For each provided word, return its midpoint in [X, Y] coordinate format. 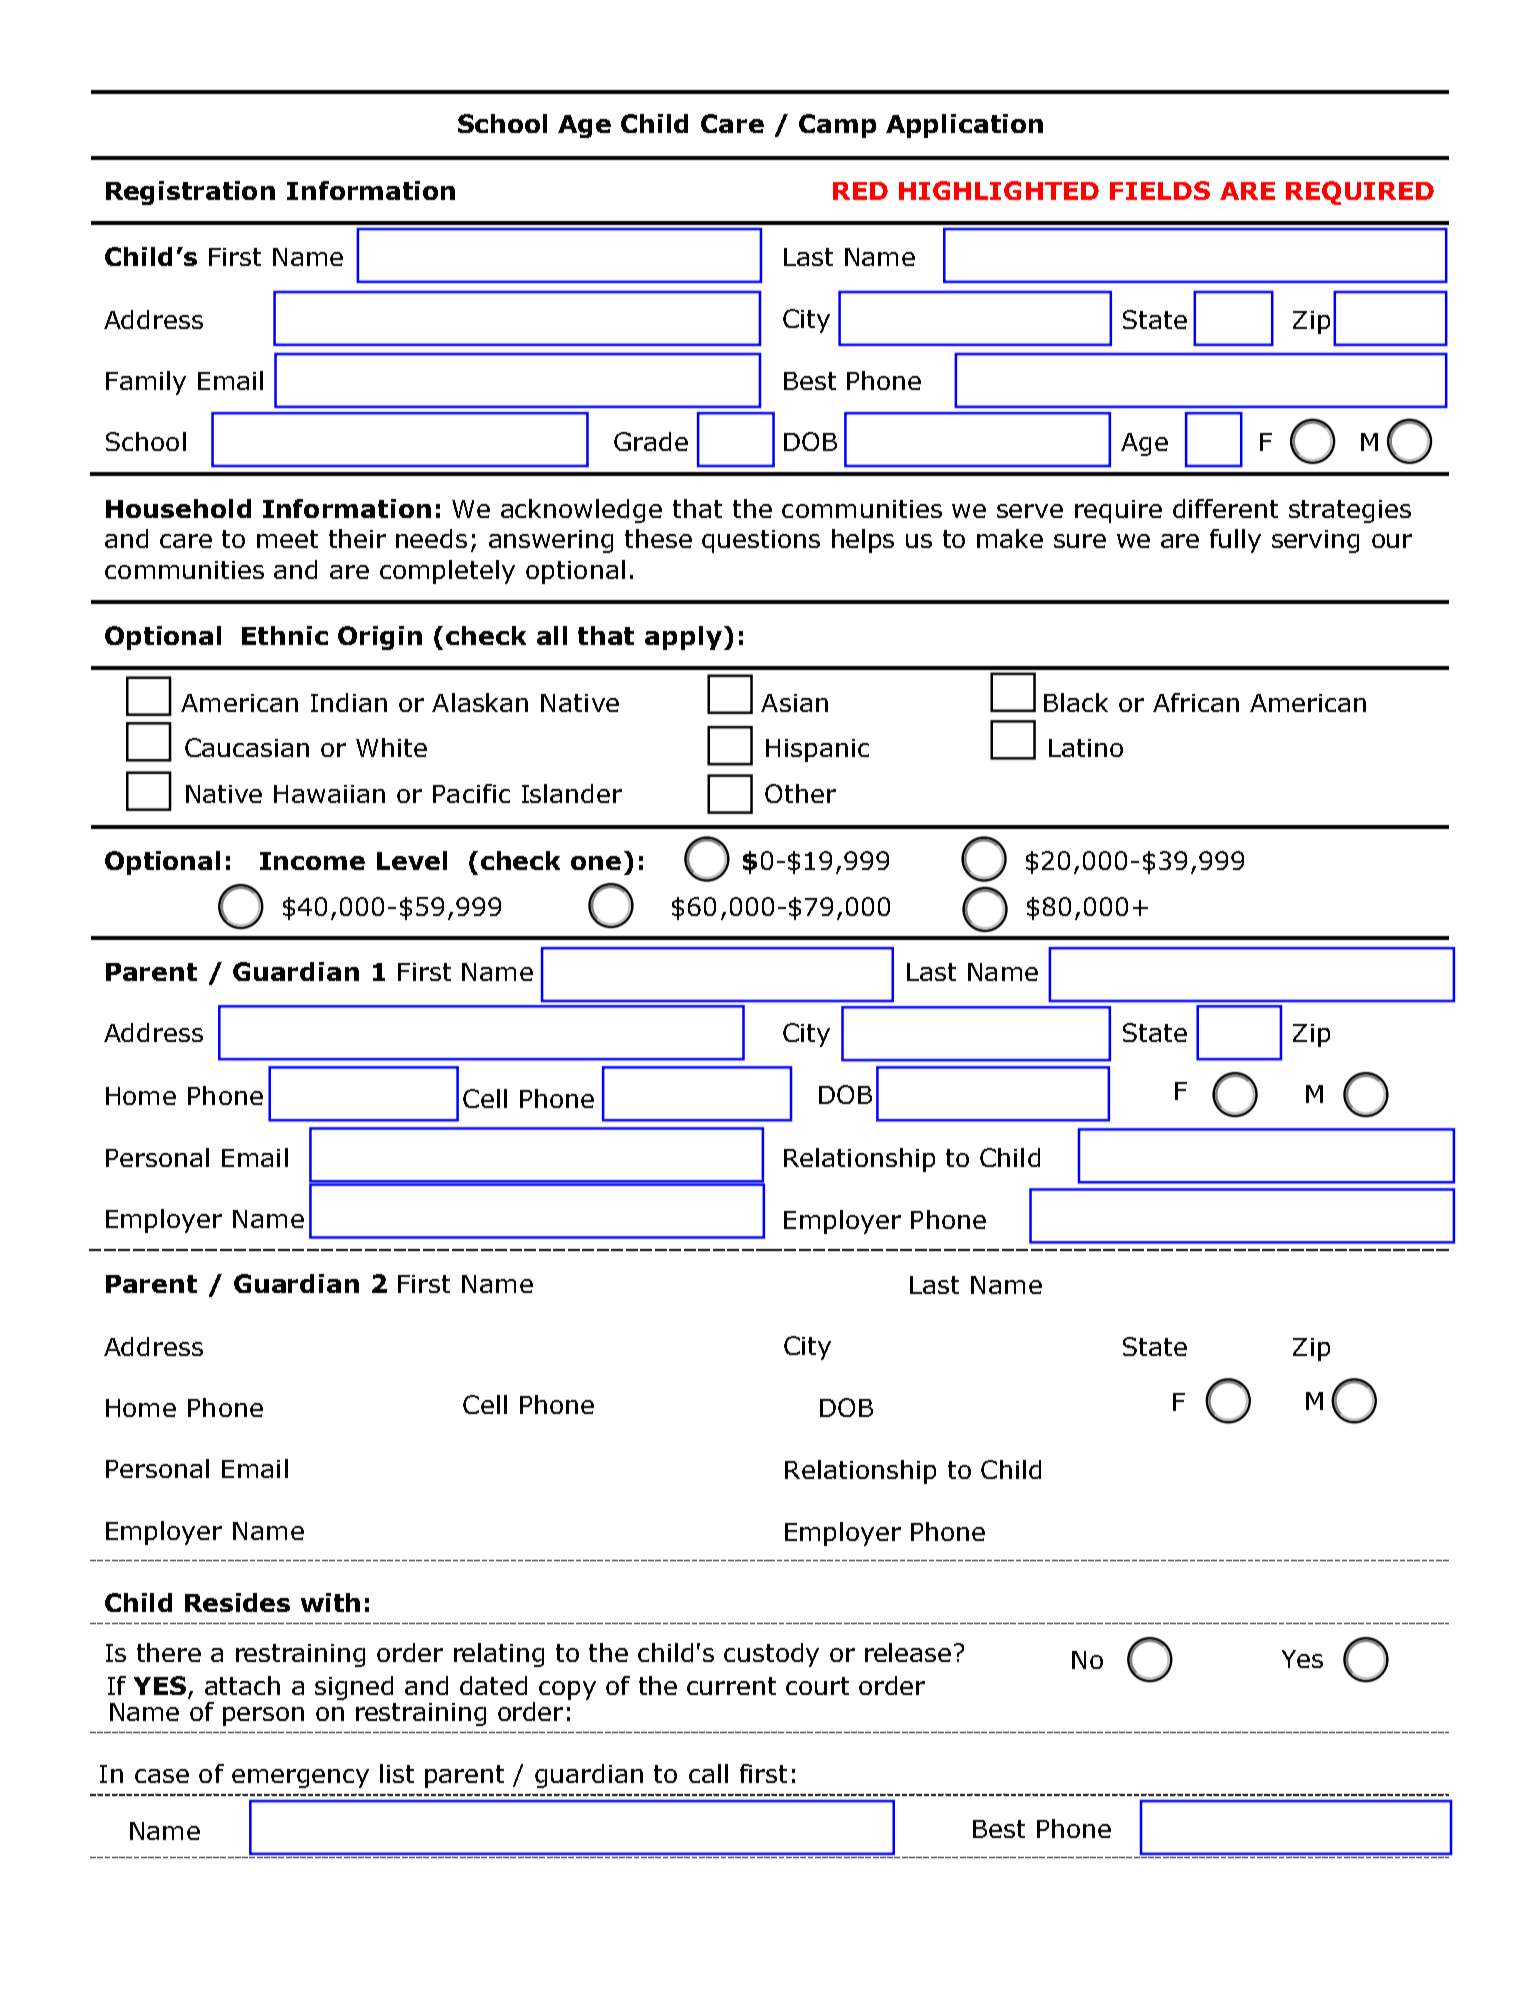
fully [1235, 541]
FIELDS [1160, 190]
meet [287, 539]
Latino [1086, 748]
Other [800, 793]
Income [312, 861]
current [731, 1686]
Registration [190, 193]
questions [761, 541]
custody [771, 1655]
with [330, 1602]
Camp [837, 126]
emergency [300, 1778]
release [908, 1652]
